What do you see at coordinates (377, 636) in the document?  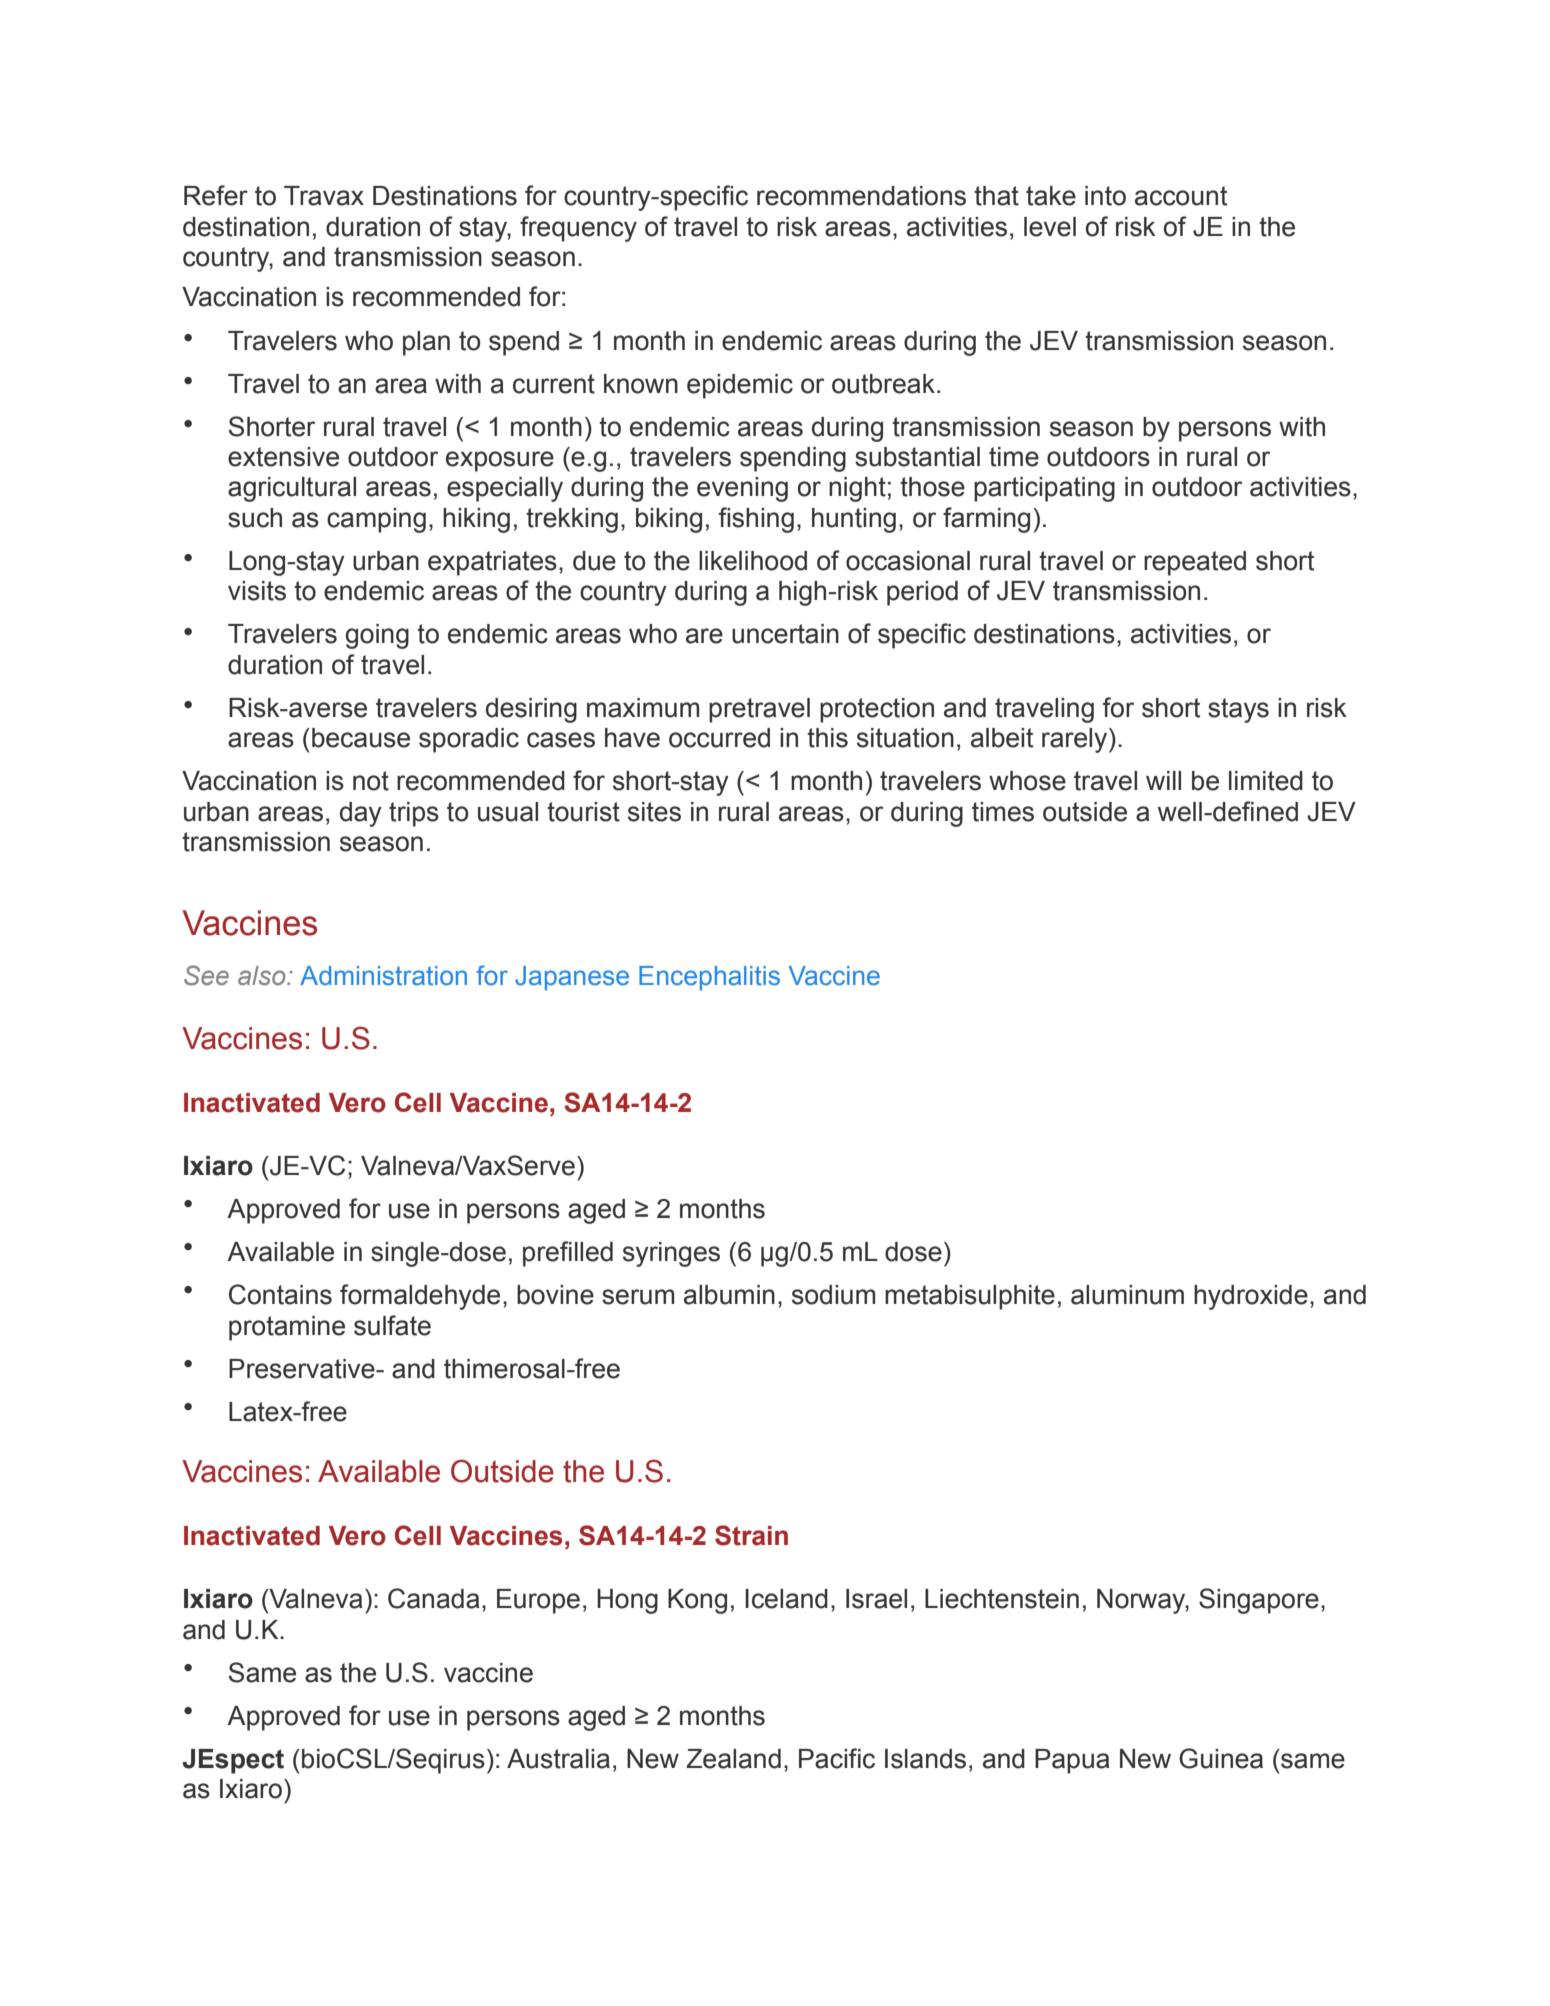 I see `going` at bounding box center [377, 636].
